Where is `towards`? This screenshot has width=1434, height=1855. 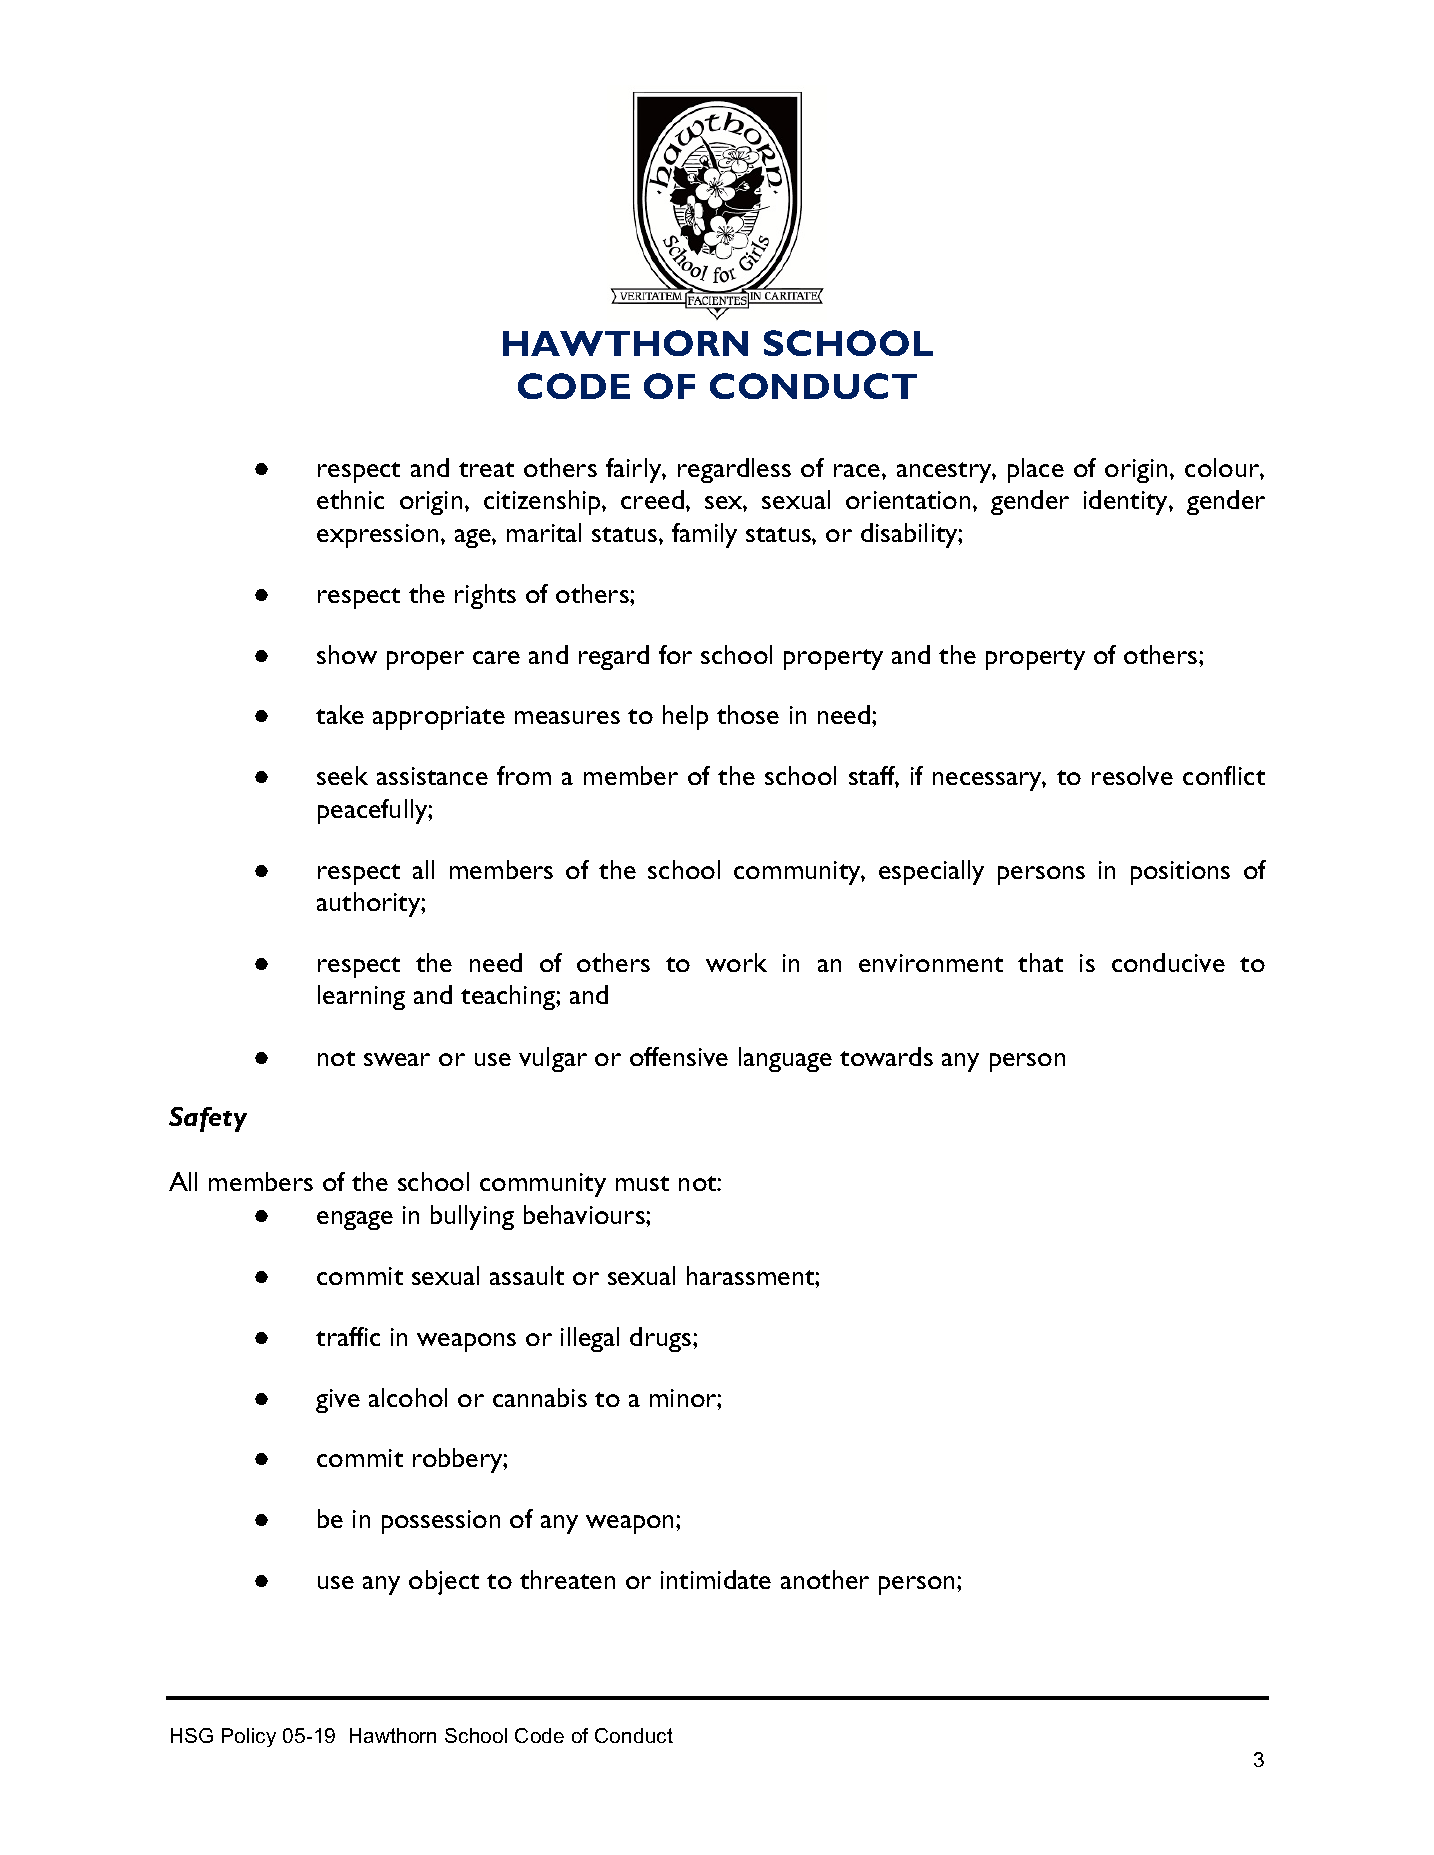 towards is located at coordinates (886, 1056).
